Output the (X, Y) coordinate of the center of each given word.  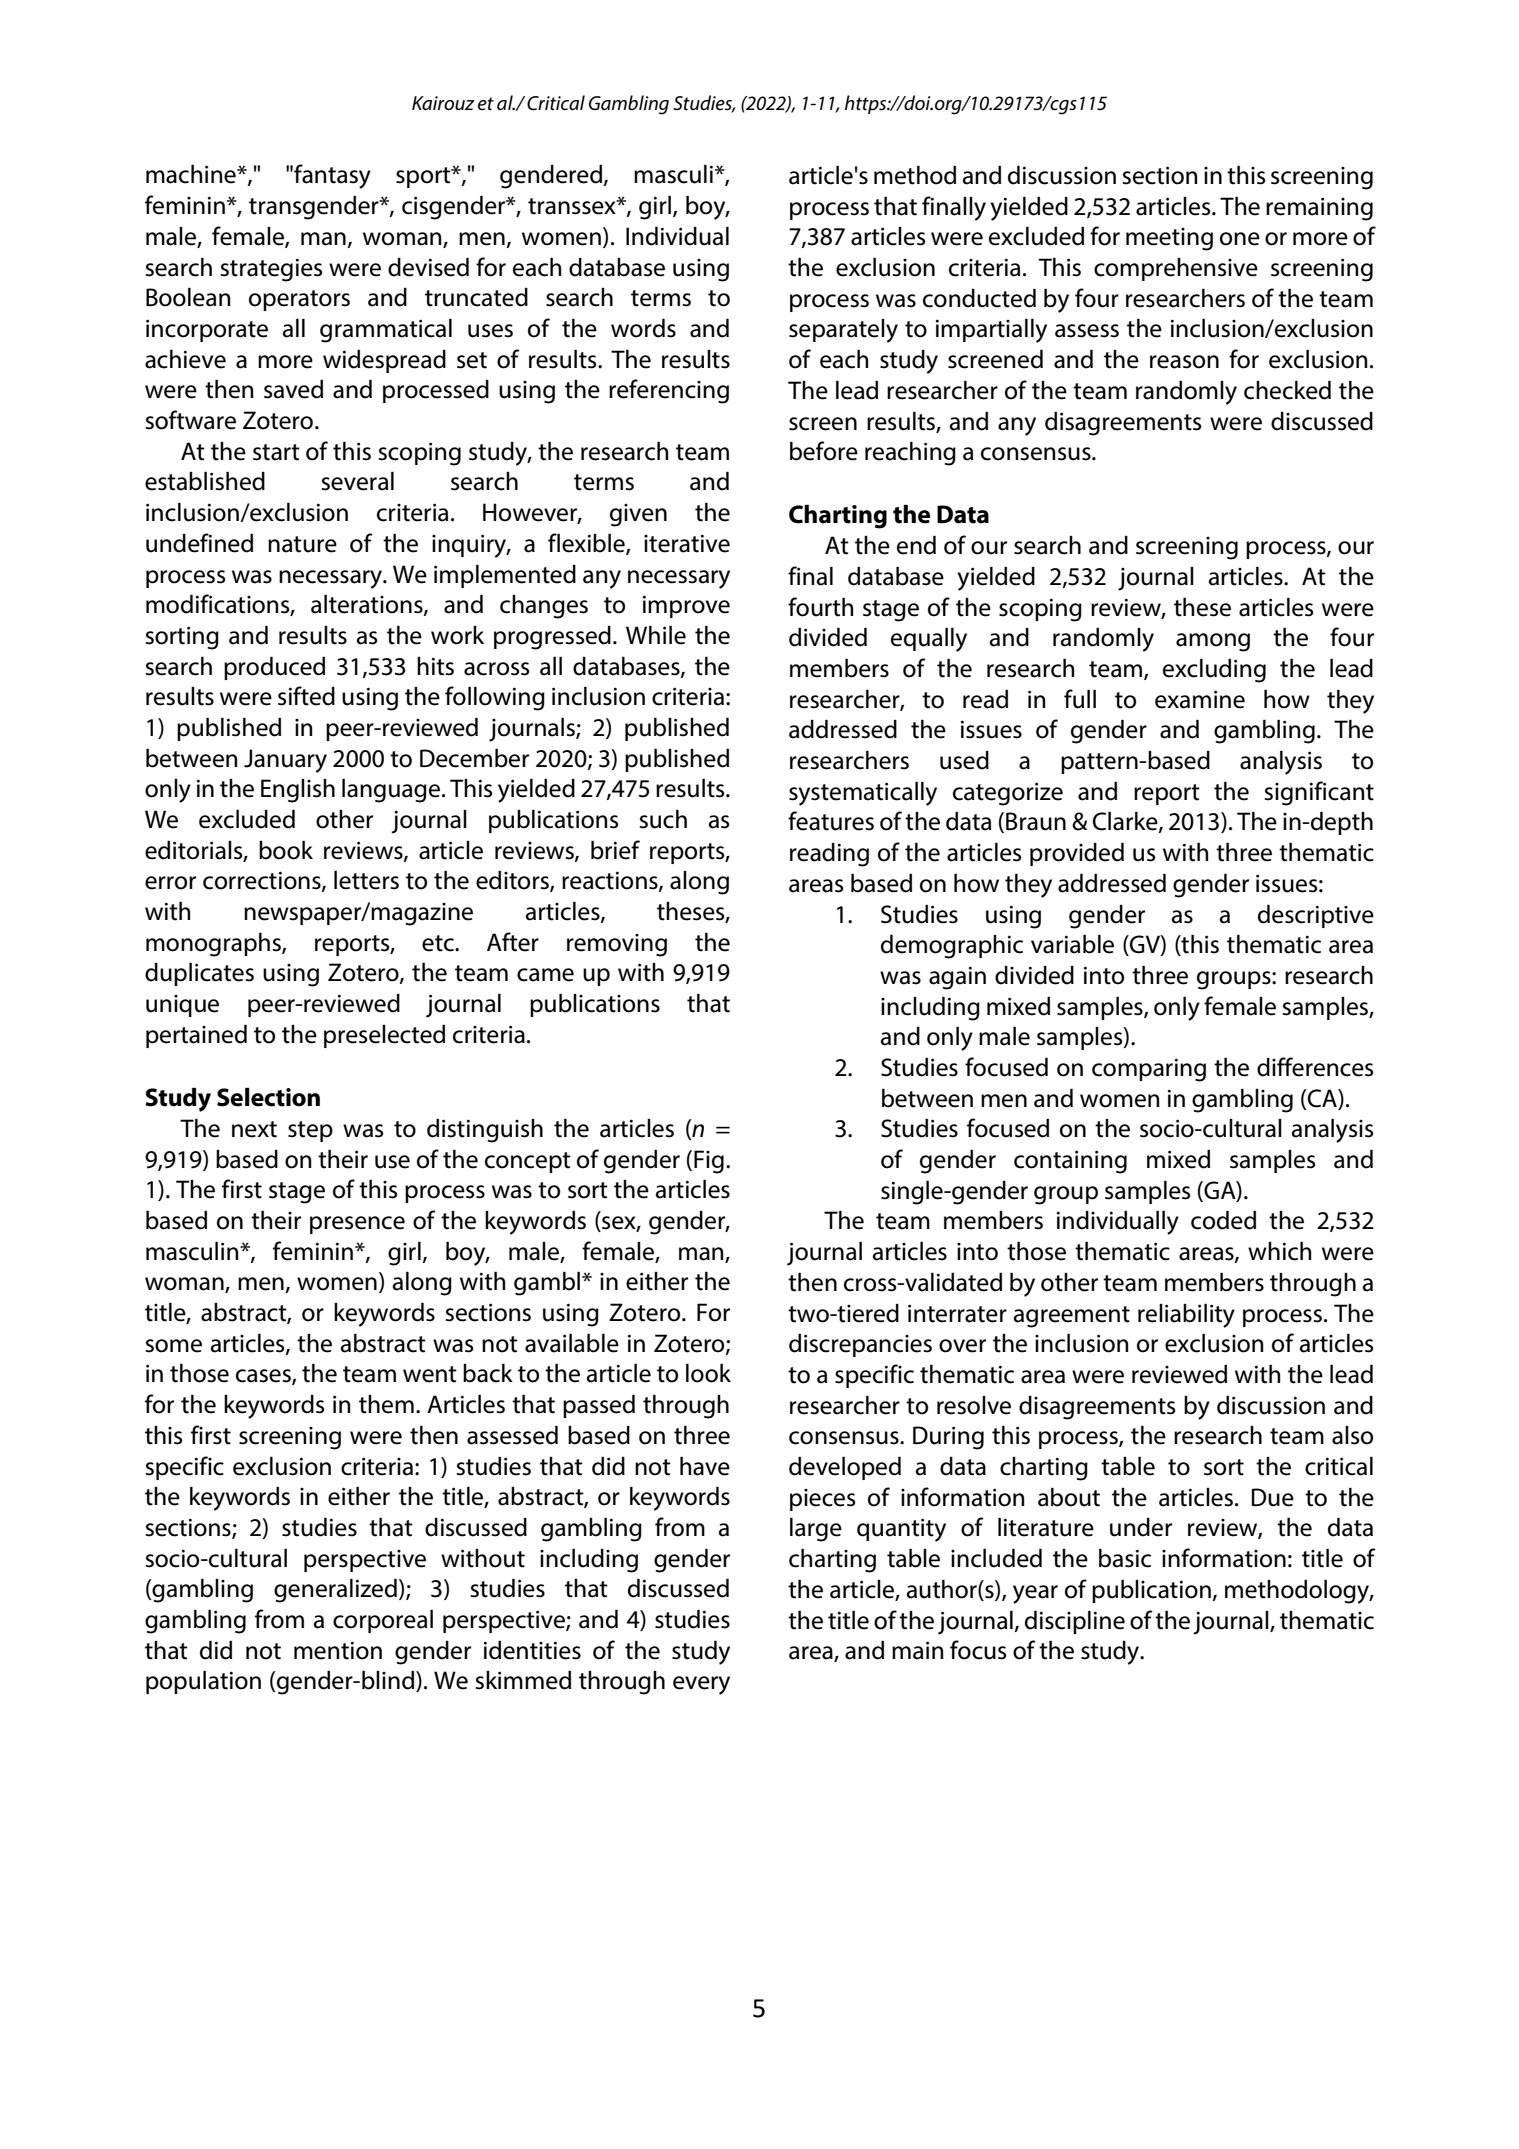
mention (338, 1650)
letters (366, 880)
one (1240, 239)
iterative (687, 543)
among (1213, 642)
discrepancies (860, 1345)
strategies (271, 270)
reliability (1186, 1316)
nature (302, 544)
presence (357, 1225)
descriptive (1316, 916)
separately (843, 331)
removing (617, 945)
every (701, 1685)
